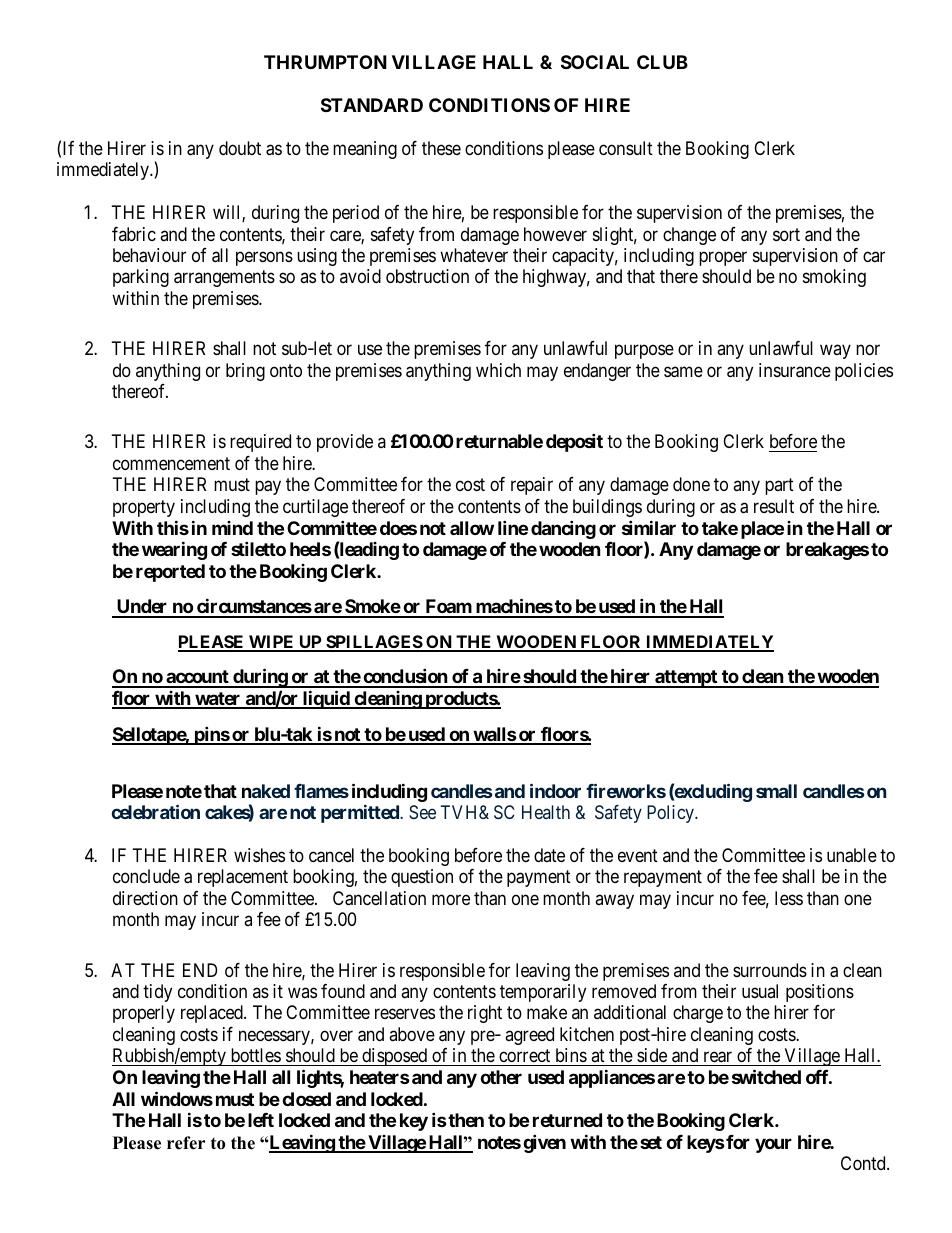 This page has height=1233, width=952. Describe the element at coordinates (240, 148) in the page. I see `doubt` at that location.
